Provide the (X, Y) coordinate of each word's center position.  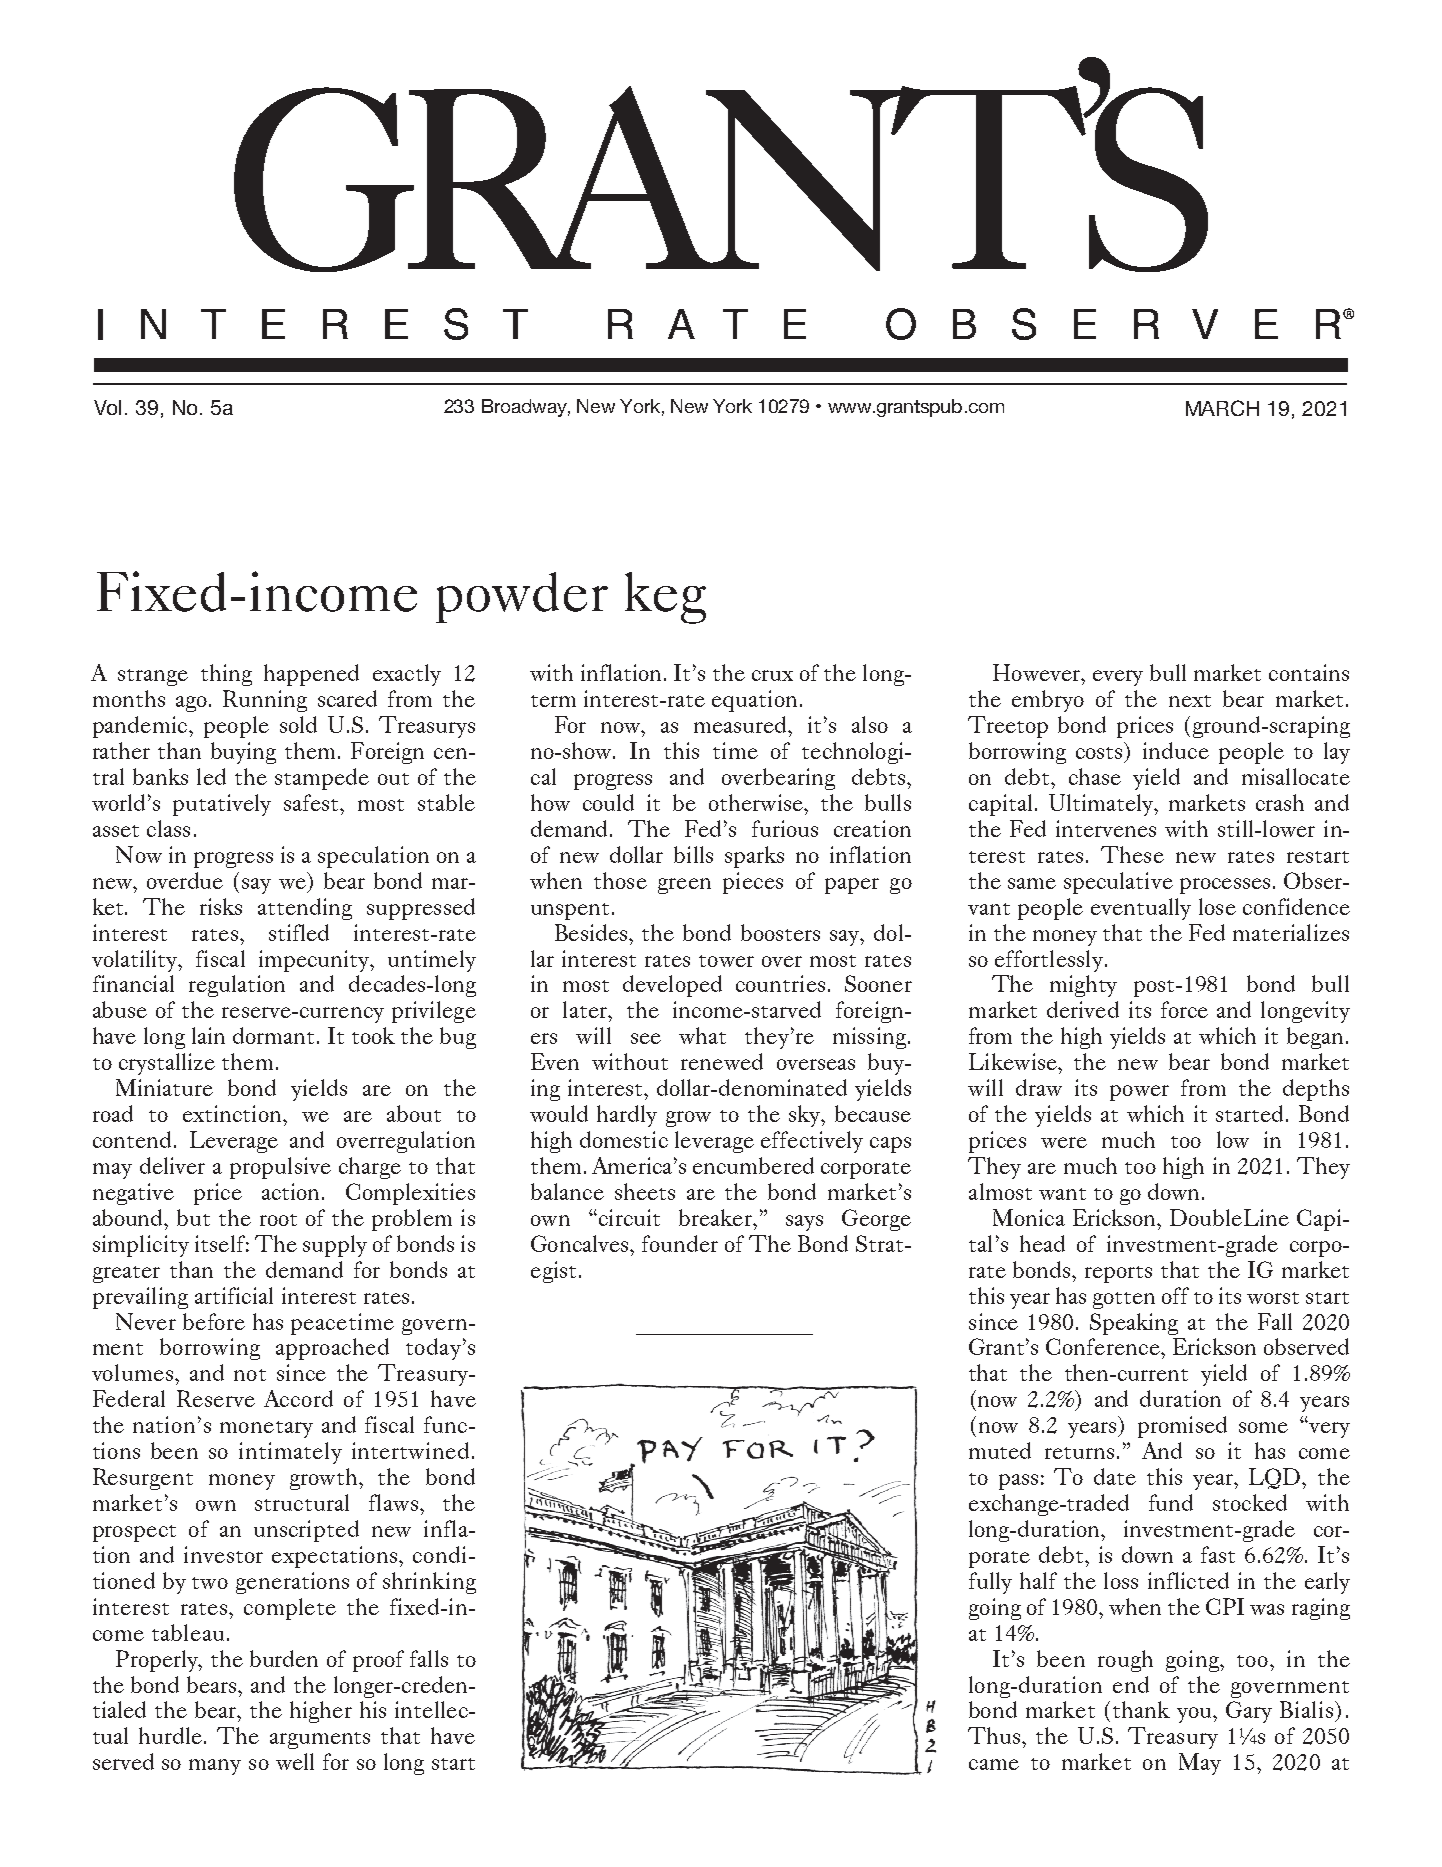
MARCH (1222, 408)
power (1139, 1093)
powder (522, 597)
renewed (722, 1061)
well (295, 1761)
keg (665, 598)
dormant (273, 1035)
